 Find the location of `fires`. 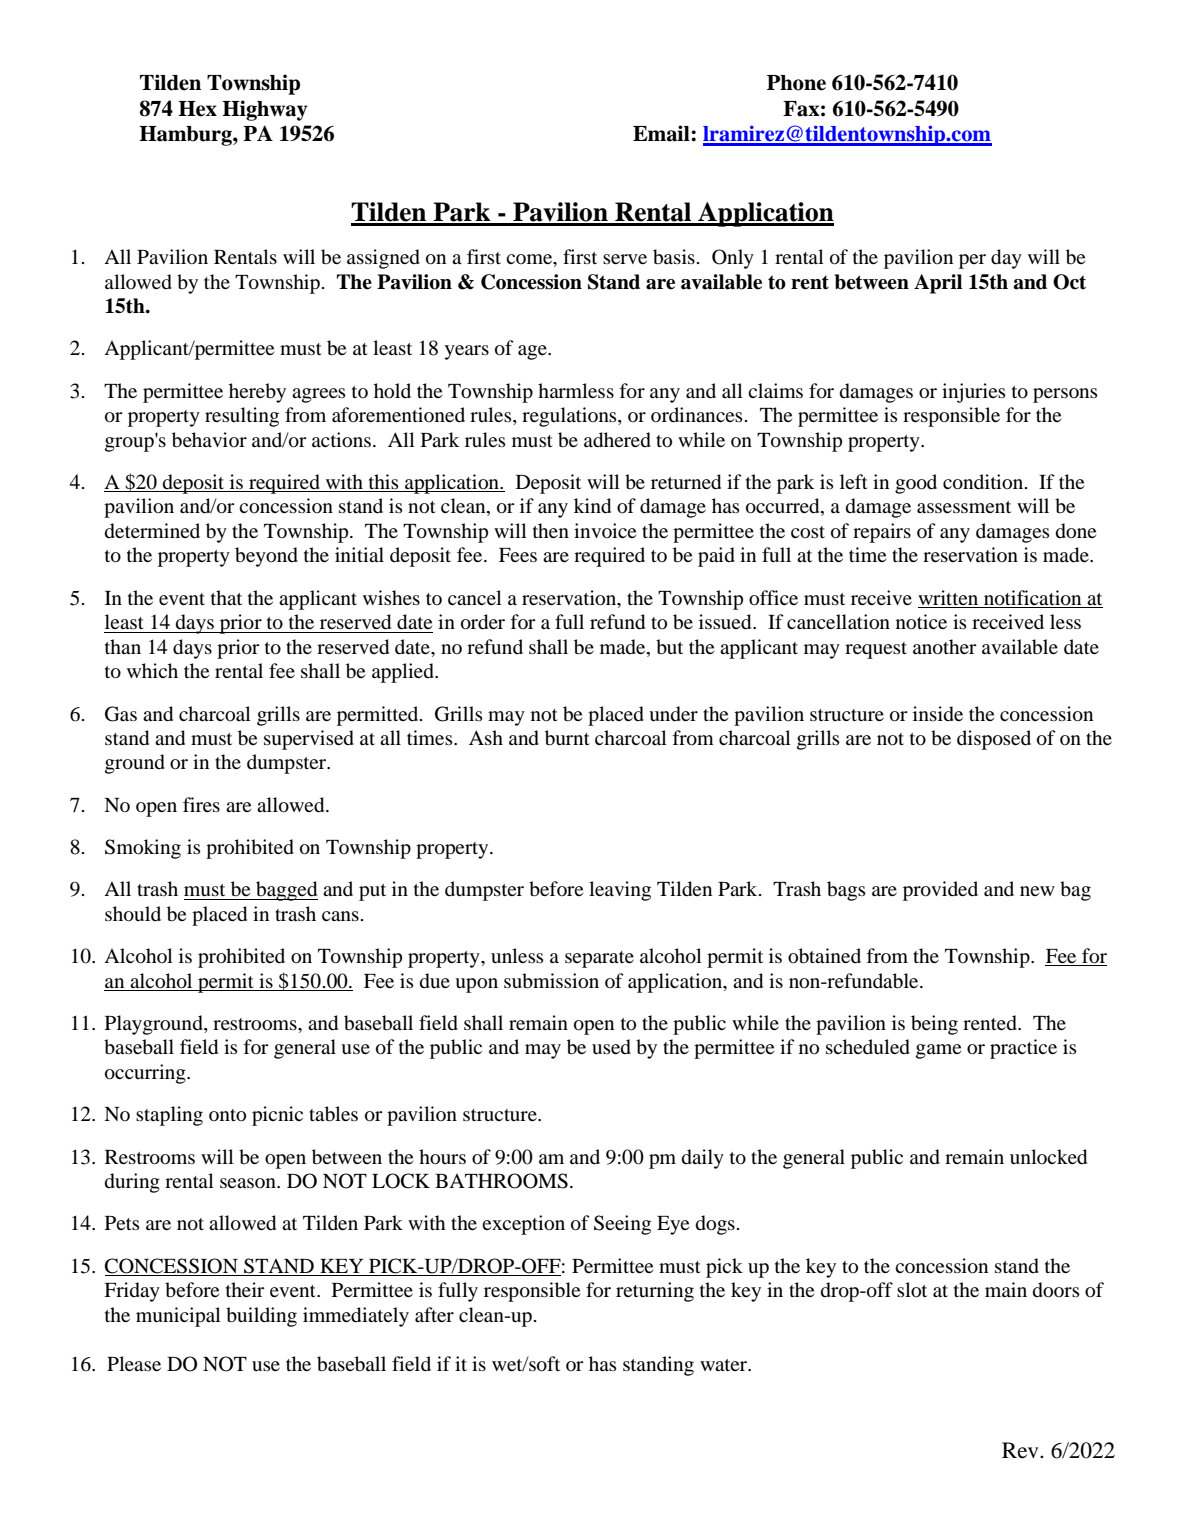

fires is located at coordinates (201, 804).
